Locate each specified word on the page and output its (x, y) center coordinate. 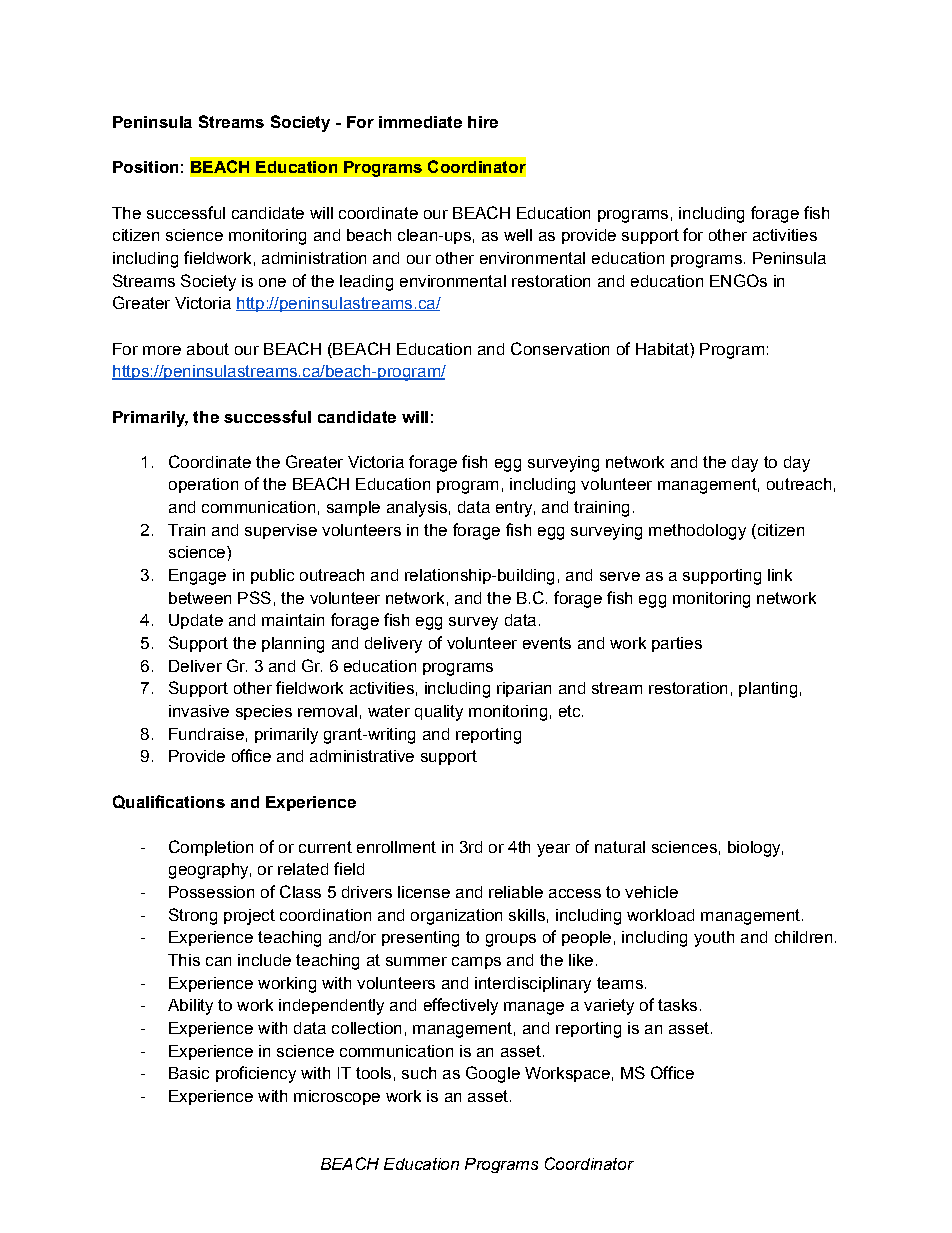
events (547, 643)
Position (145, 167)
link (780, 575)
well (518, 235)
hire (483, 122)
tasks (677, 1005)
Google (493, 1074)
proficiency (256, 1074)
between (200, 598)
